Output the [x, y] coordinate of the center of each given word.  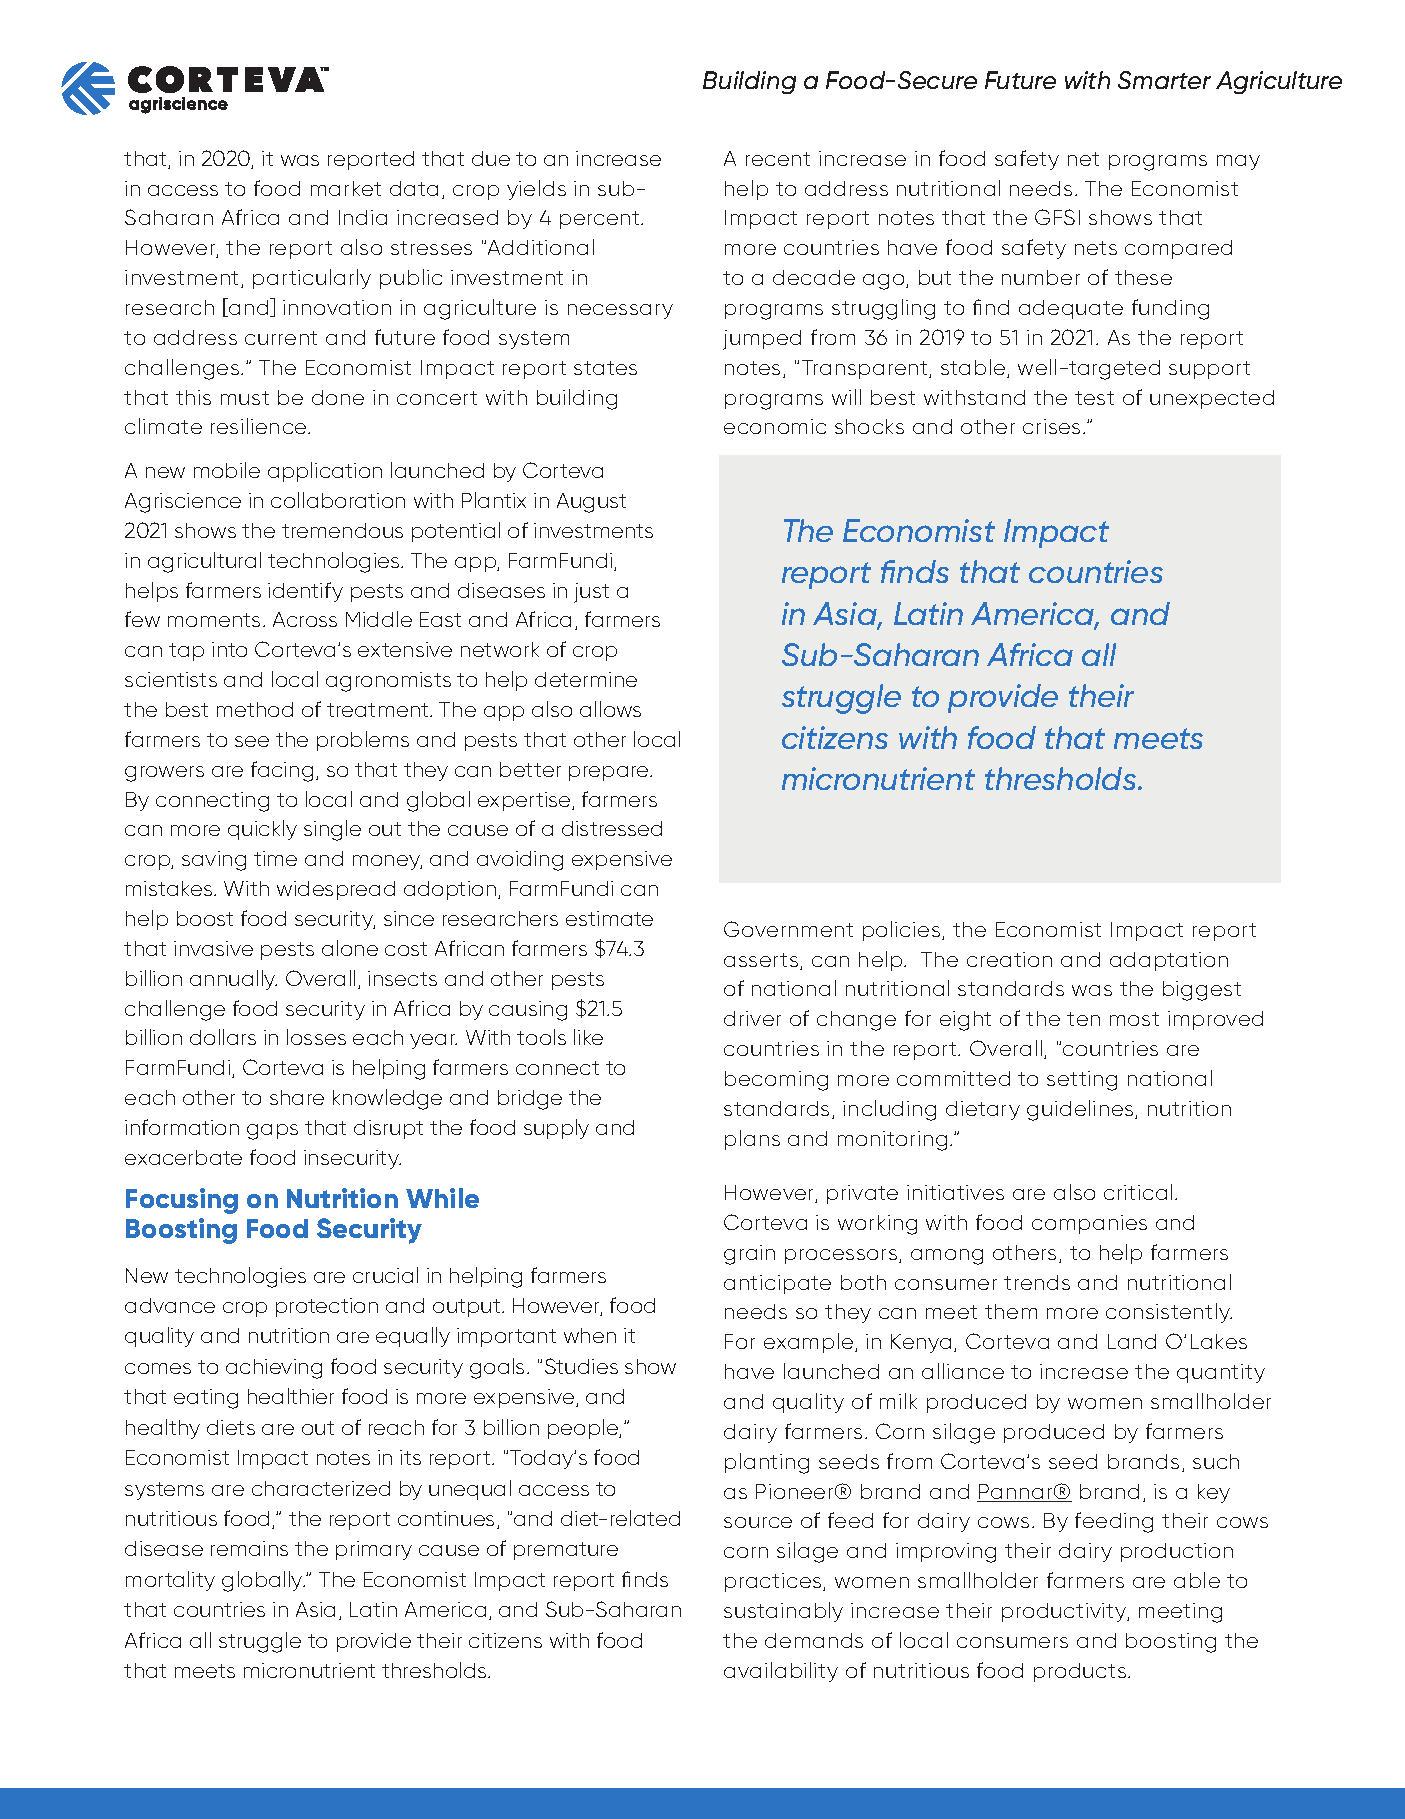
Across [305, 619]
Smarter [1164, 80]
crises [1051, 426]
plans [752, 1140]
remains [249, 1548]
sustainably [783, 1612]
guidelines [1081, 1110]
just [591, 593]
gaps [272, 1132]
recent [778, 159]
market [346, 188]
